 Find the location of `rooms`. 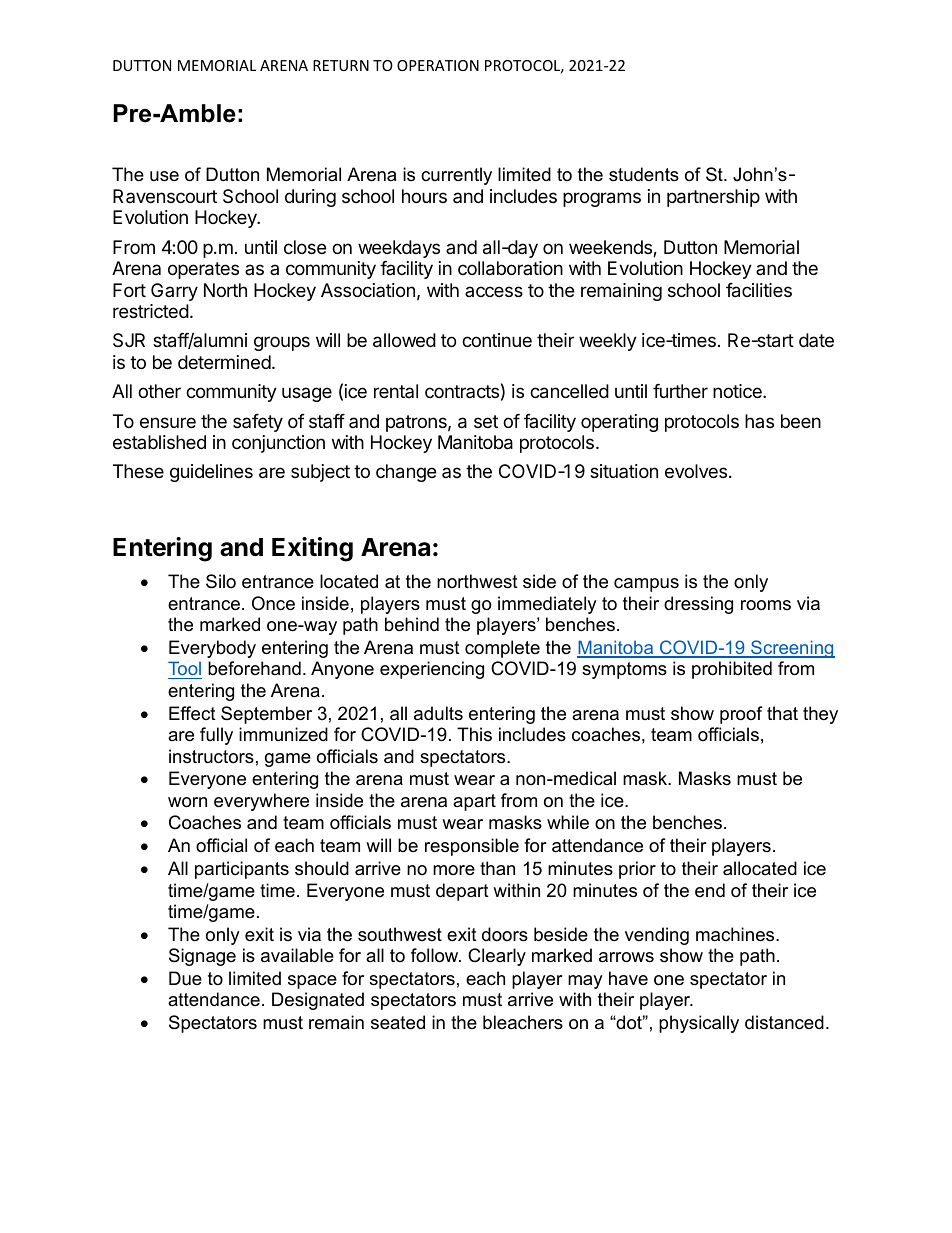

rooms is located at coordinates (766, 605).
